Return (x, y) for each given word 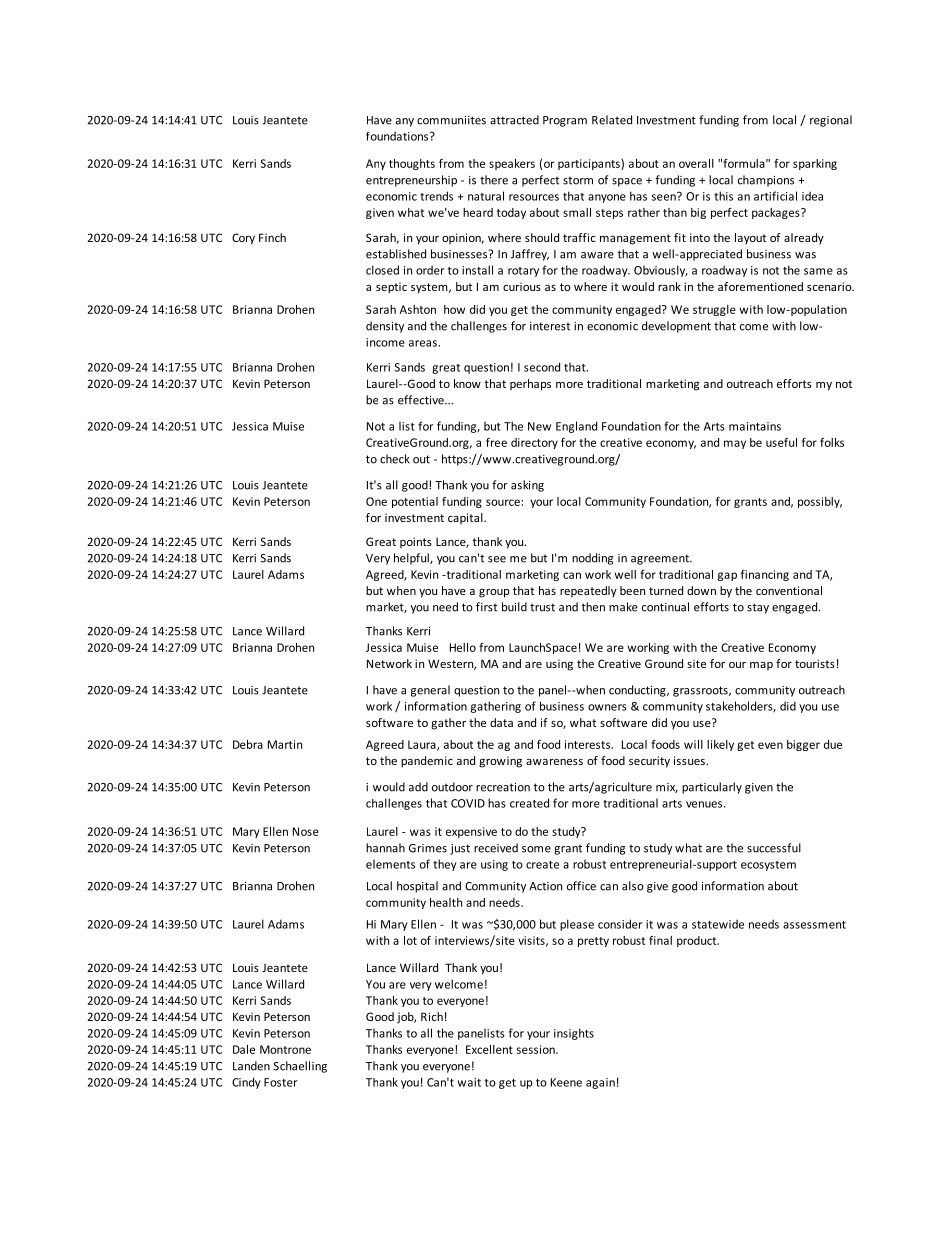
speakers (512, 164)
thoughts (412, 164)
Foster (280, 1082)
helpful (412, 559)
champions (766, 181)
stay (758, 608)
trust (542, 607)
